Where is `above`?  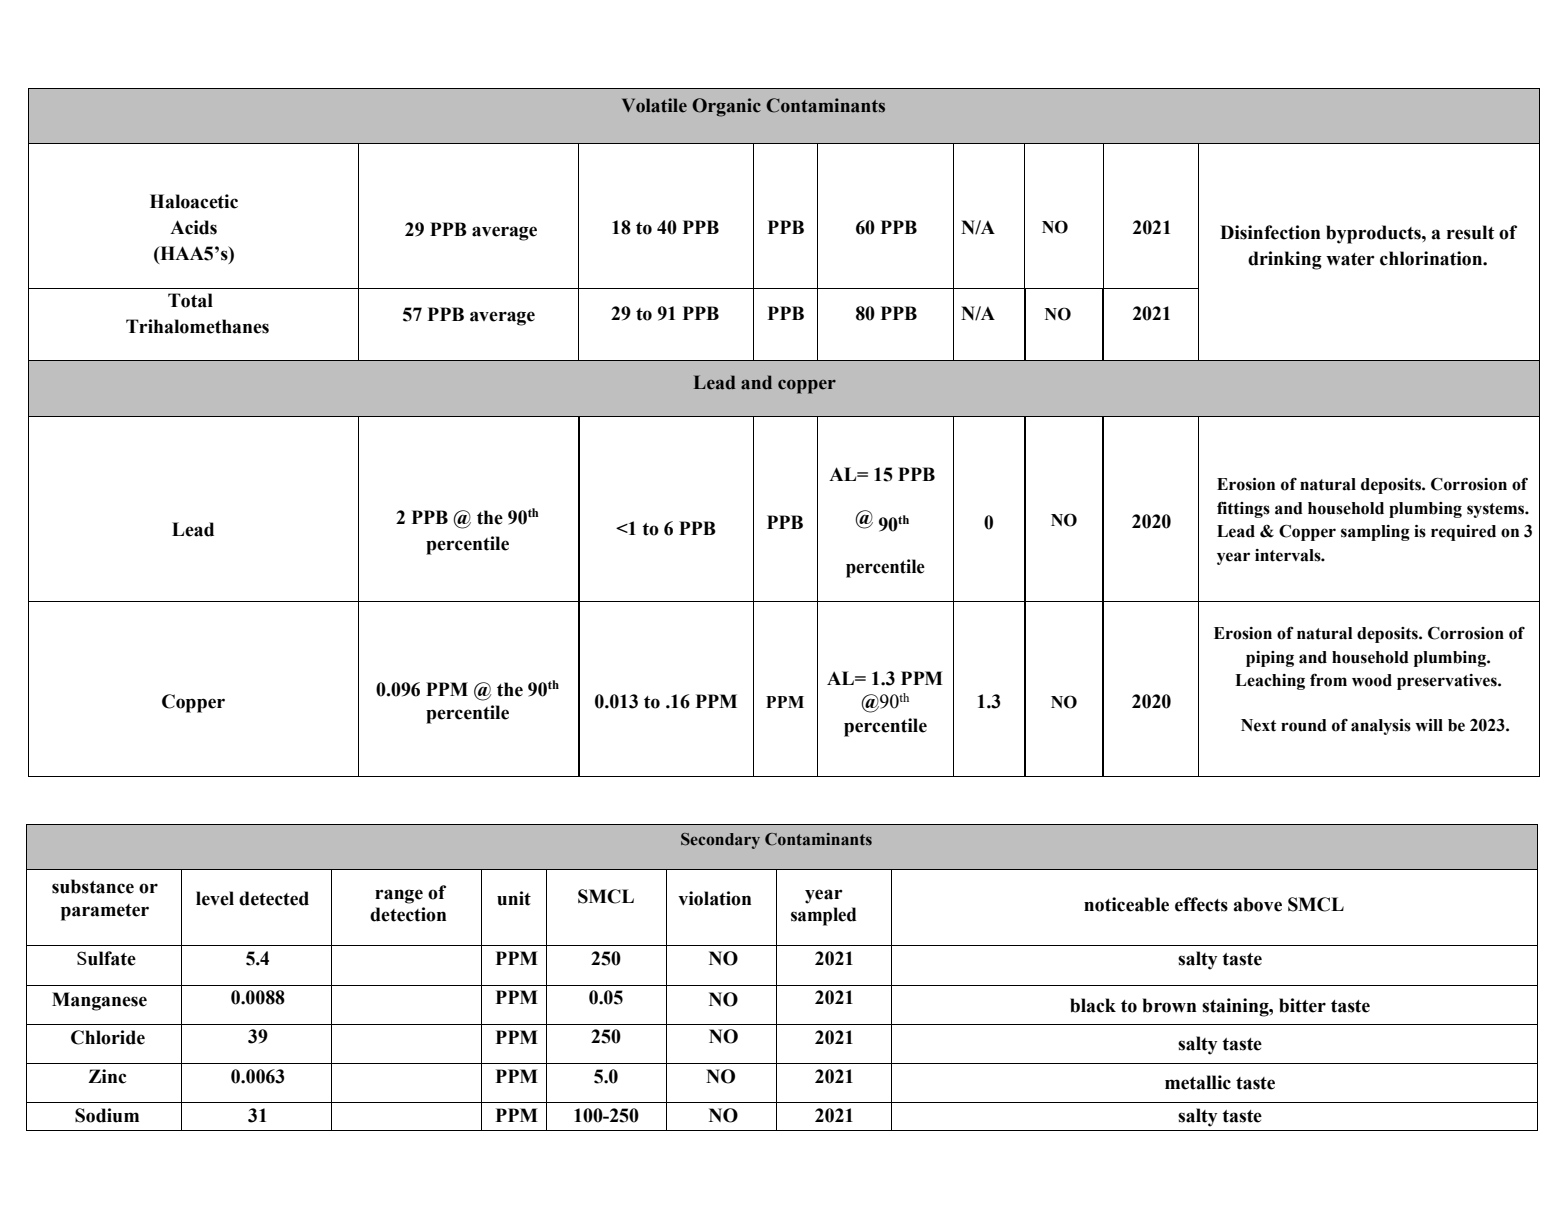 above is located at coordinates (1257, 904).
